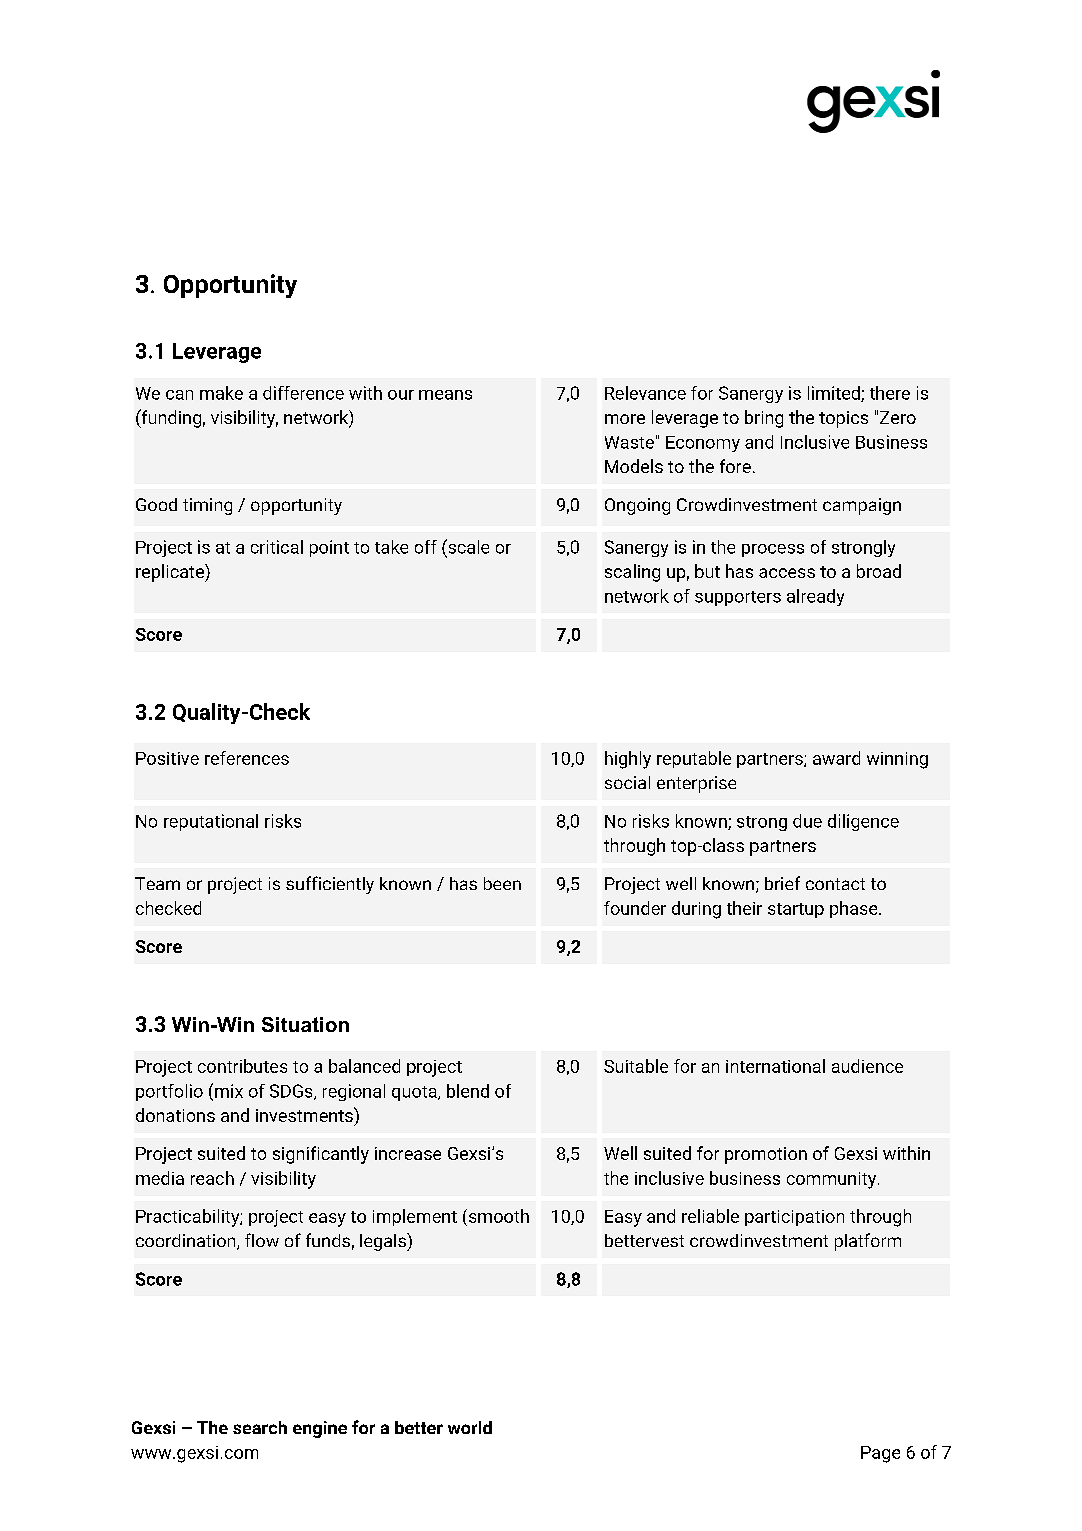 The height and width of the page is (1531, 1082). Describe the element at coordinates (836, 758) in the page. I see `award` at that location.
